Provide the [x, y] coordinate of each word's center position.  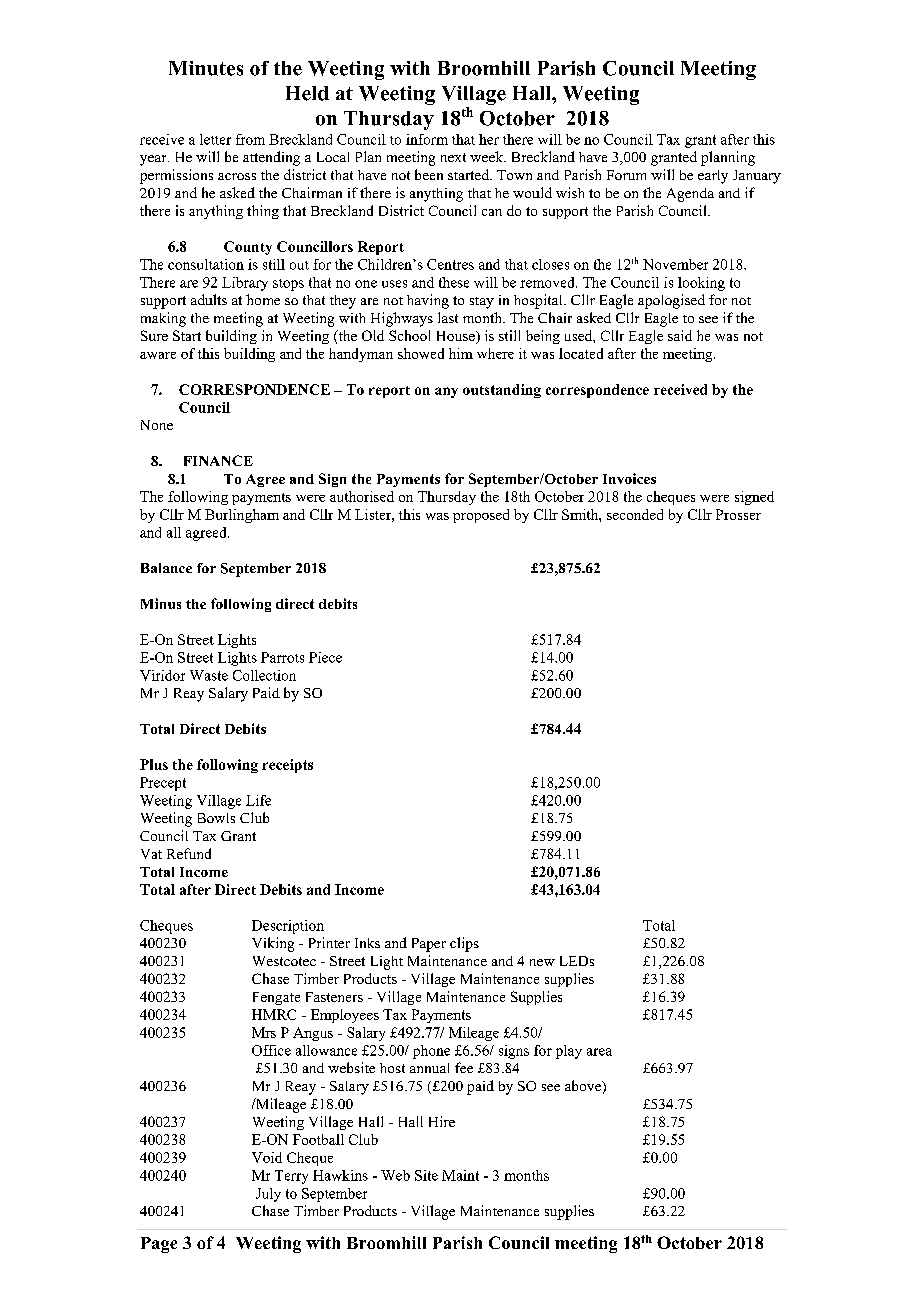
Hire [442, 1121]
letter [215, 139]
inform [427, 139]
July [268, 1195]
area [599, 1052]
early [713, 177]
